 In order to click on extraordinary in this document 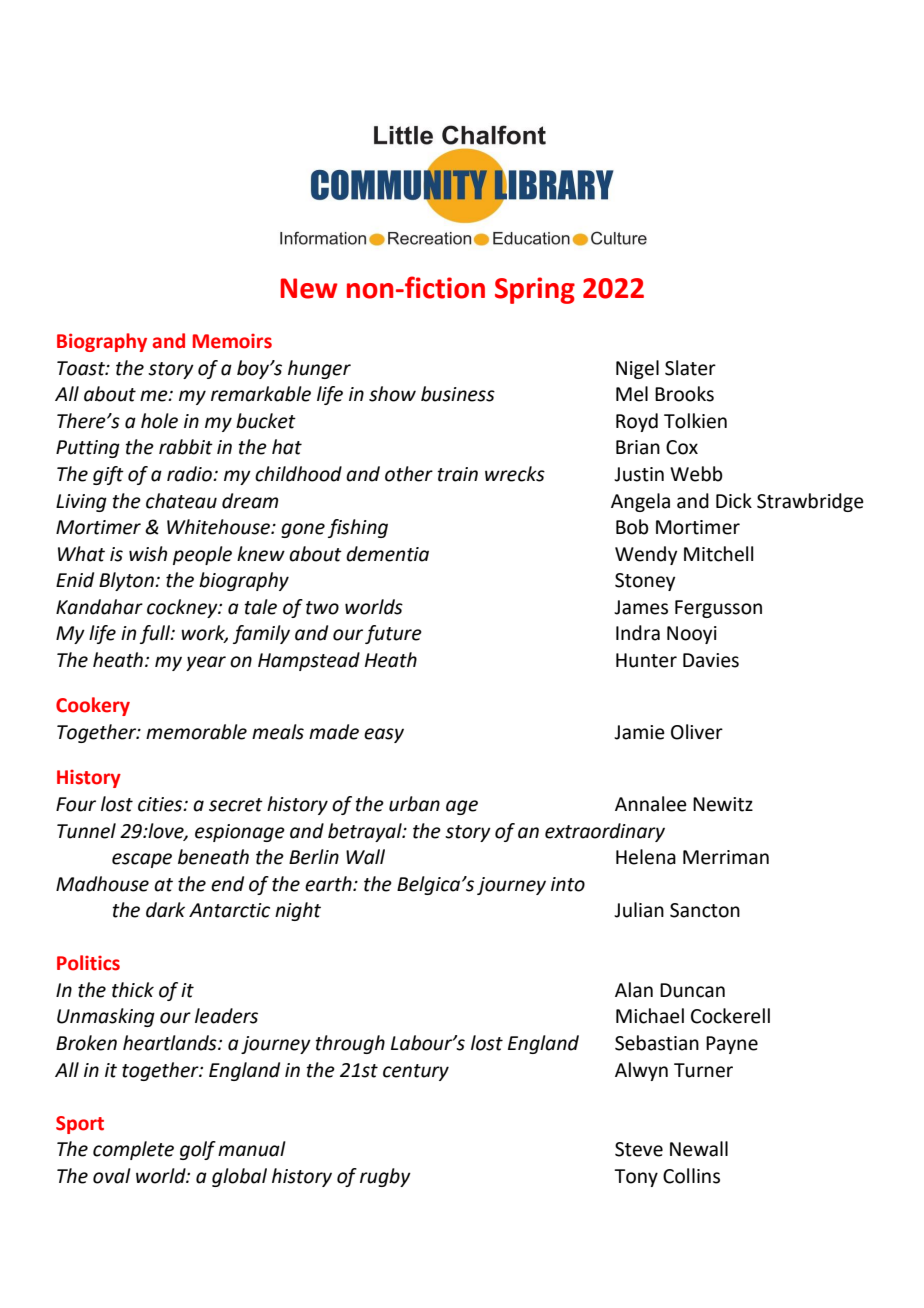, I will do `click(605, 832)`.
